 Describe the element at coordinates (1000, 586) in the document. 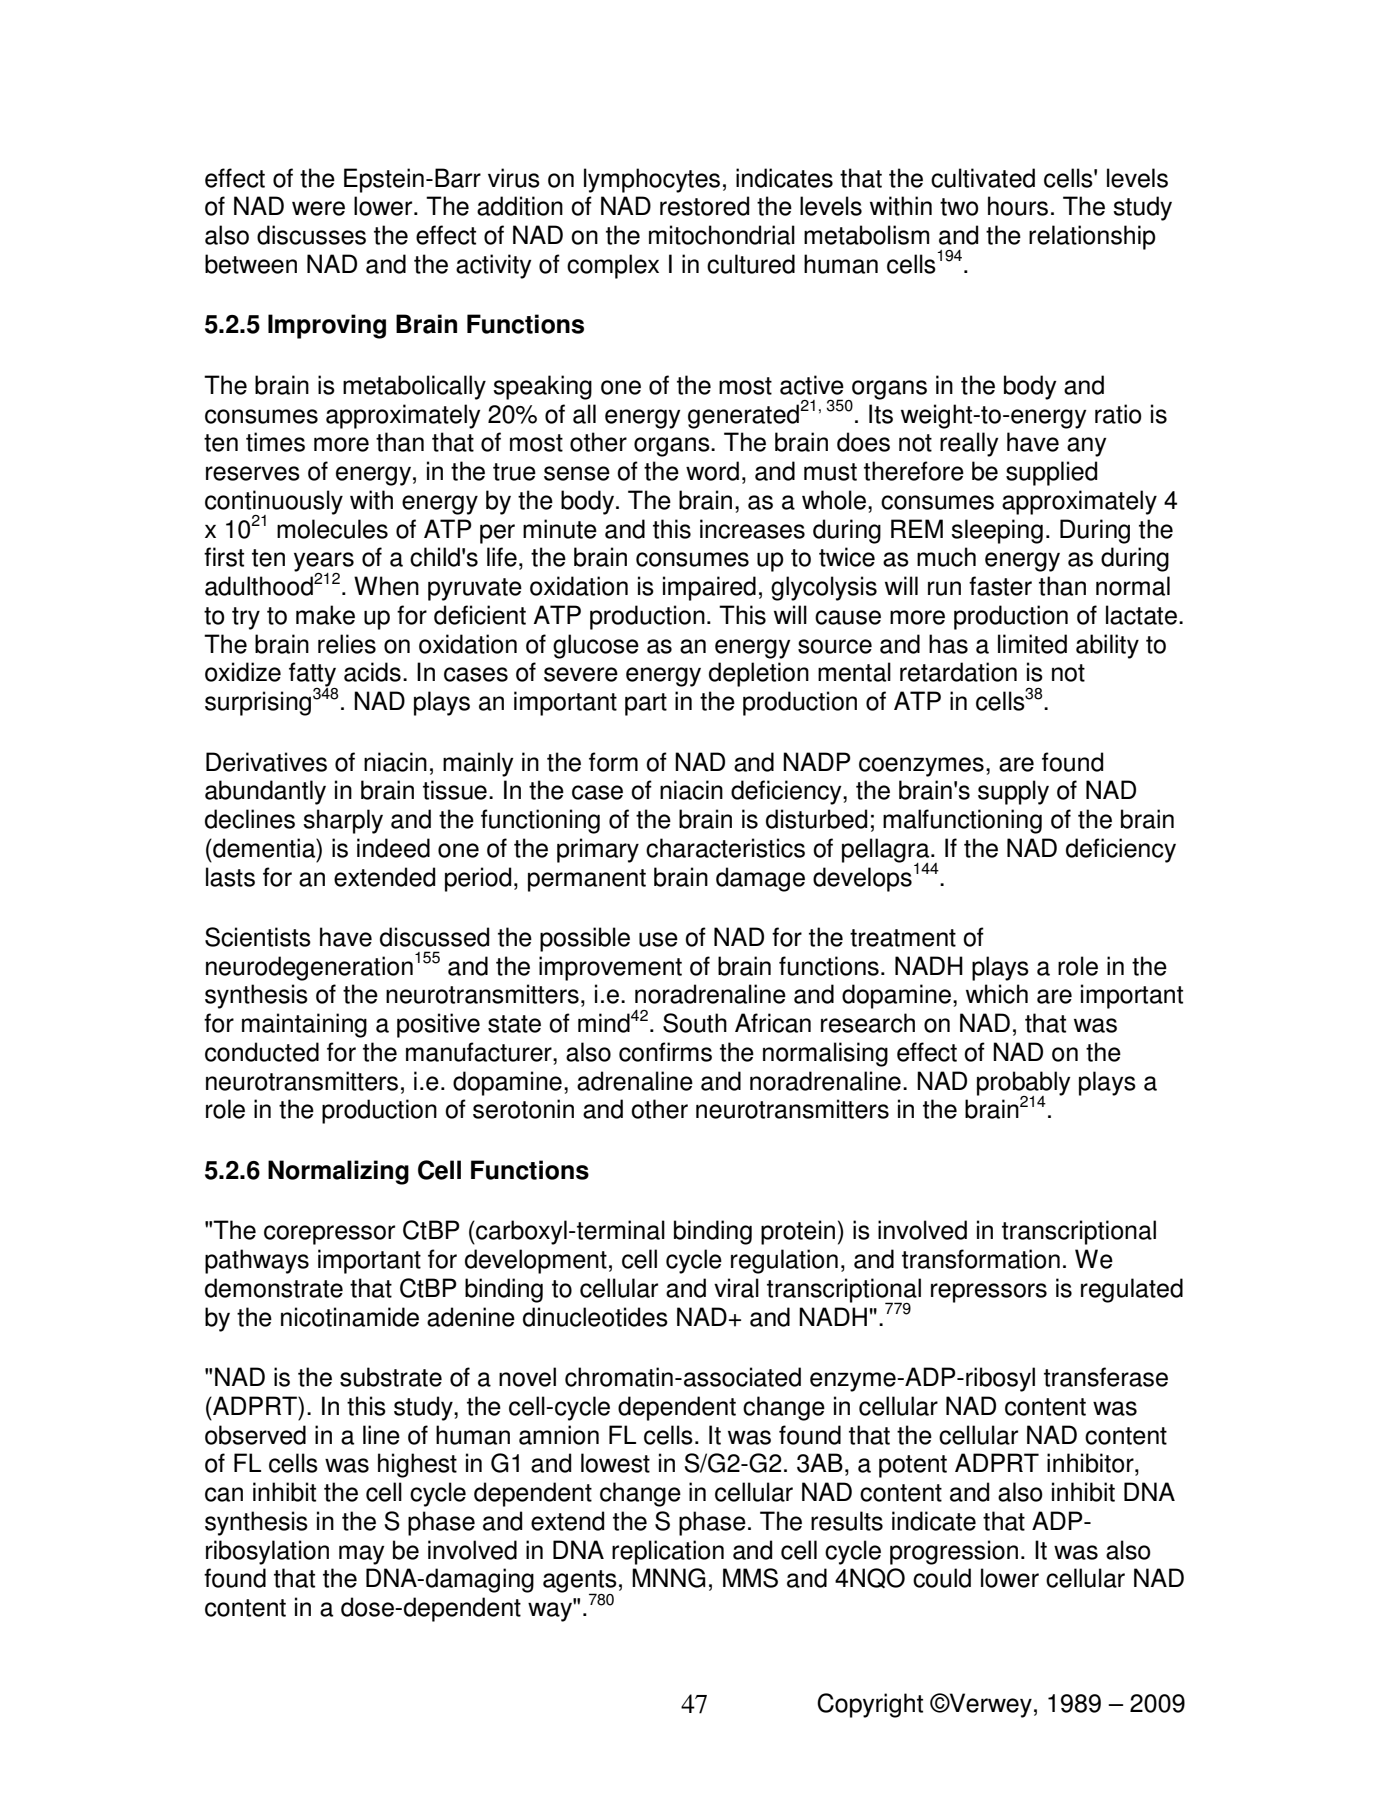

I see `faster` at that location.
